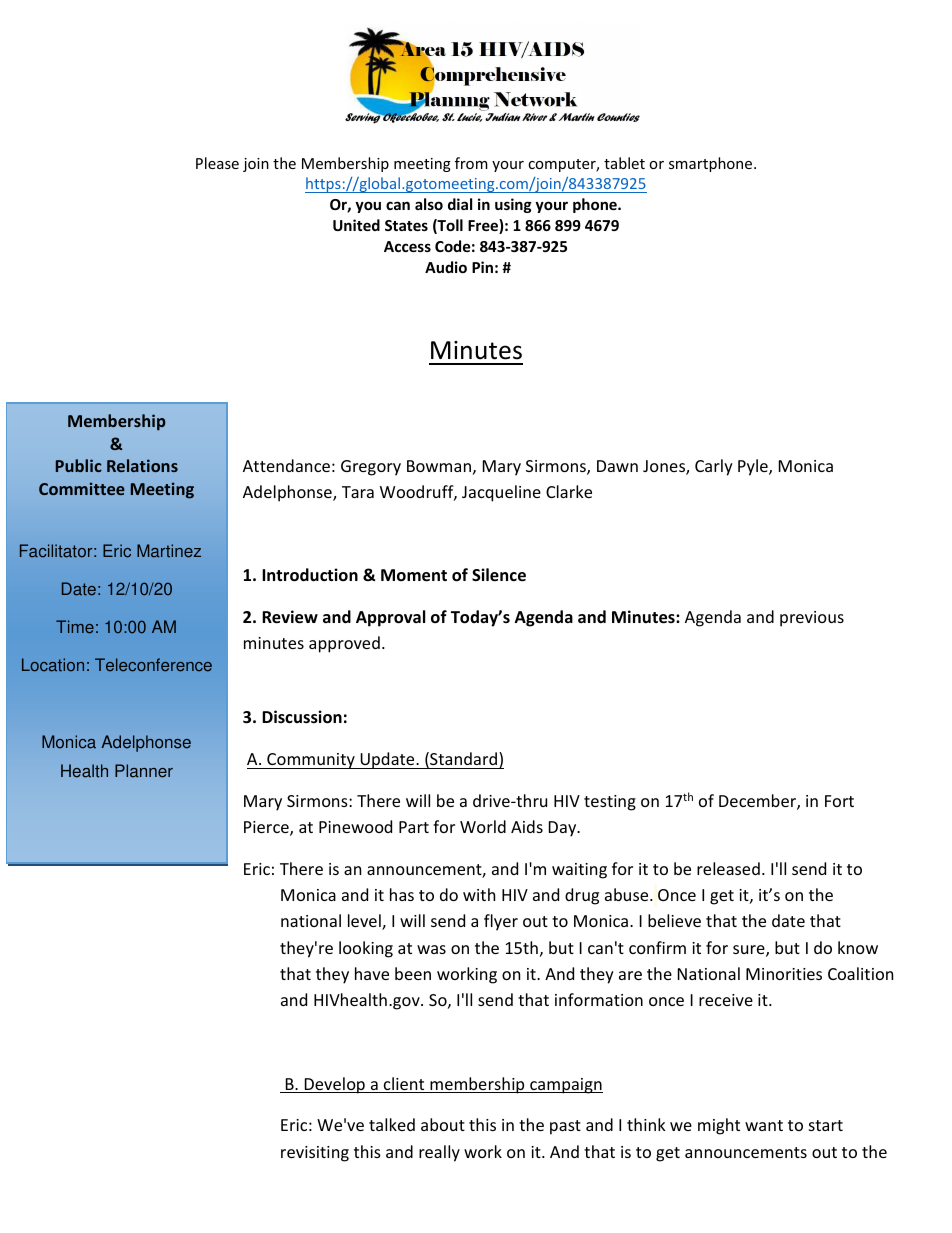 The height and width of the page is (1233, 952). What do you see at coordinates (217, 163) in the page?
I see `Please` at bounding box center [217, 163].
